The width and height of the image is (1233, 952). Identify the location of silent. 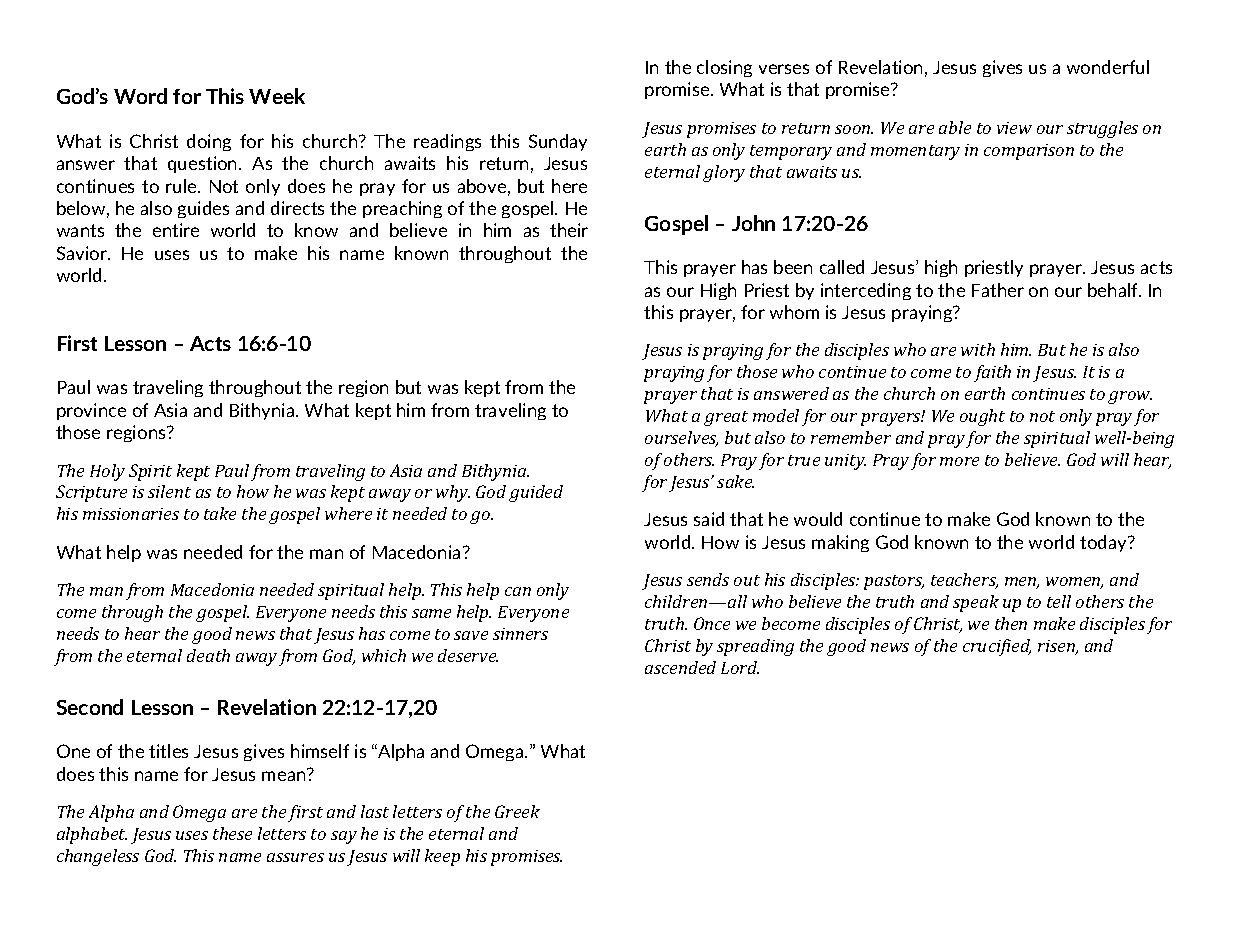
(169, 491).
